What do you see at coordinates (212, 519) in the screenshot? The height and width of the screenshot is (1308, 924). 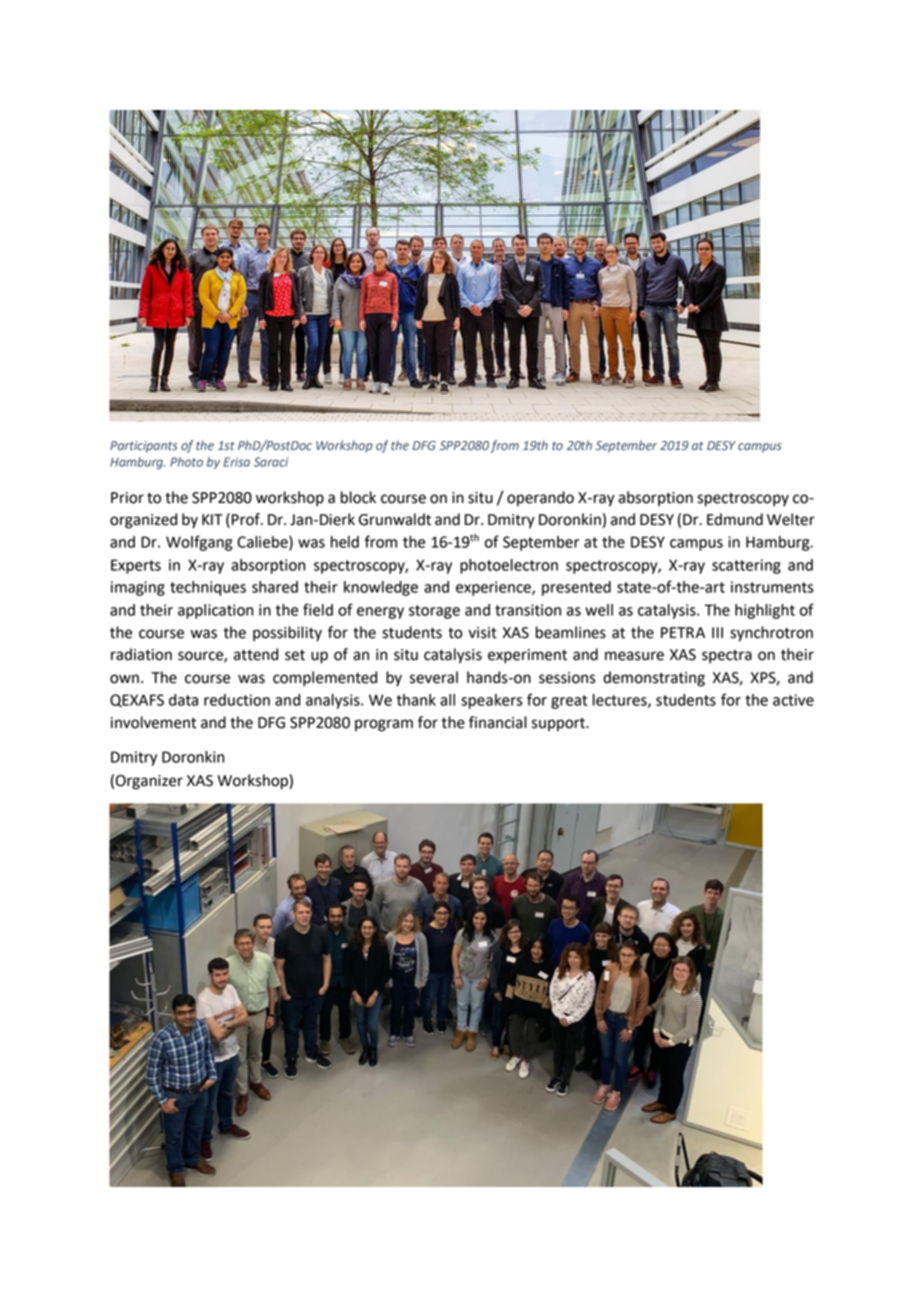 I see `KIT` at bounding box center [212, 519].
